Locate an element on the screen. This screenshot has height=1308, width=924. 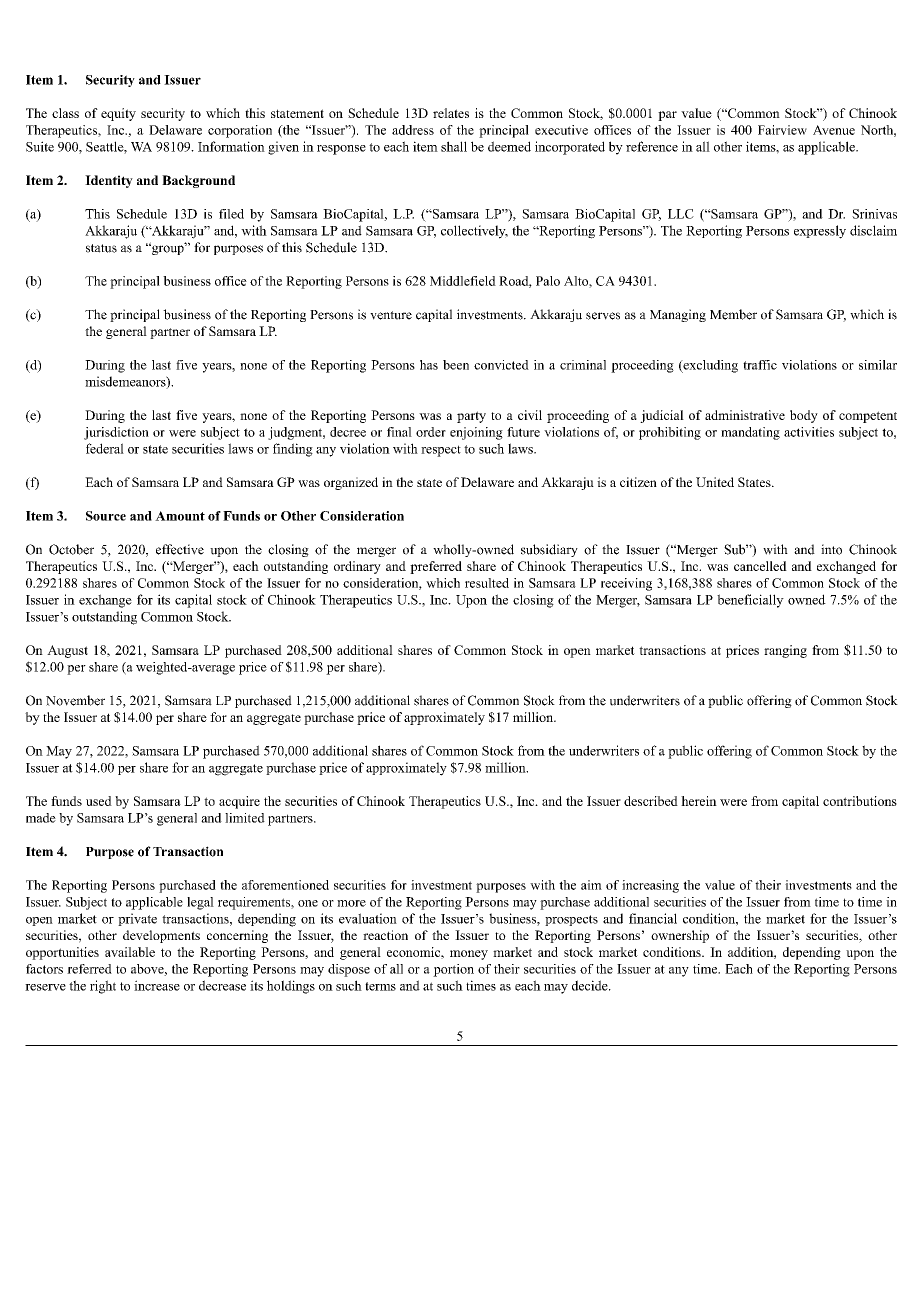
available is located at coordinates (130, 952).
